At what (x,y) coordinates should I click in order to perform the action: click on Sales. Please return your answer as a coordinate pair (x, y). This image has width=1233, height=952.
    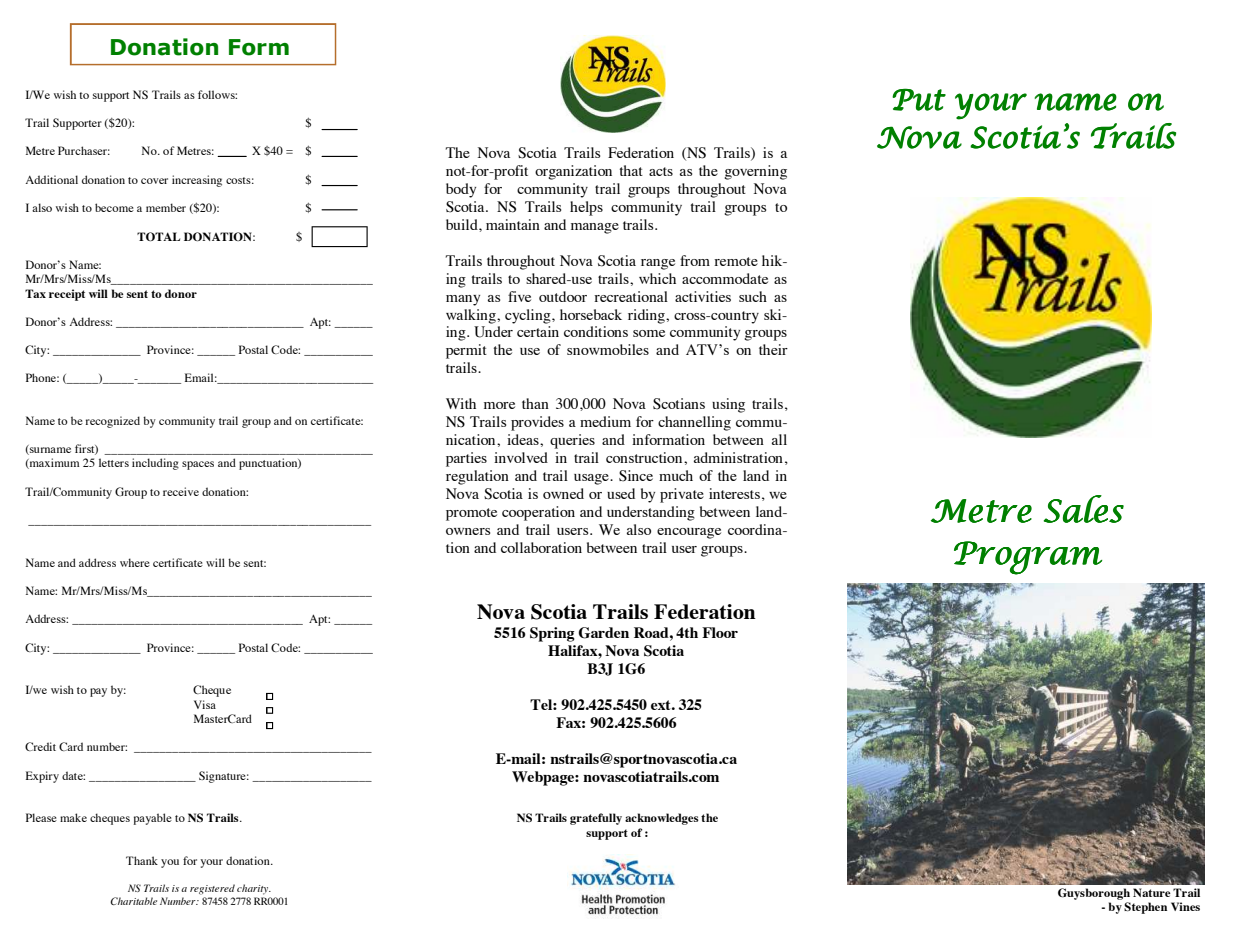
    Looking at the image, I should click on (1084, 509).
